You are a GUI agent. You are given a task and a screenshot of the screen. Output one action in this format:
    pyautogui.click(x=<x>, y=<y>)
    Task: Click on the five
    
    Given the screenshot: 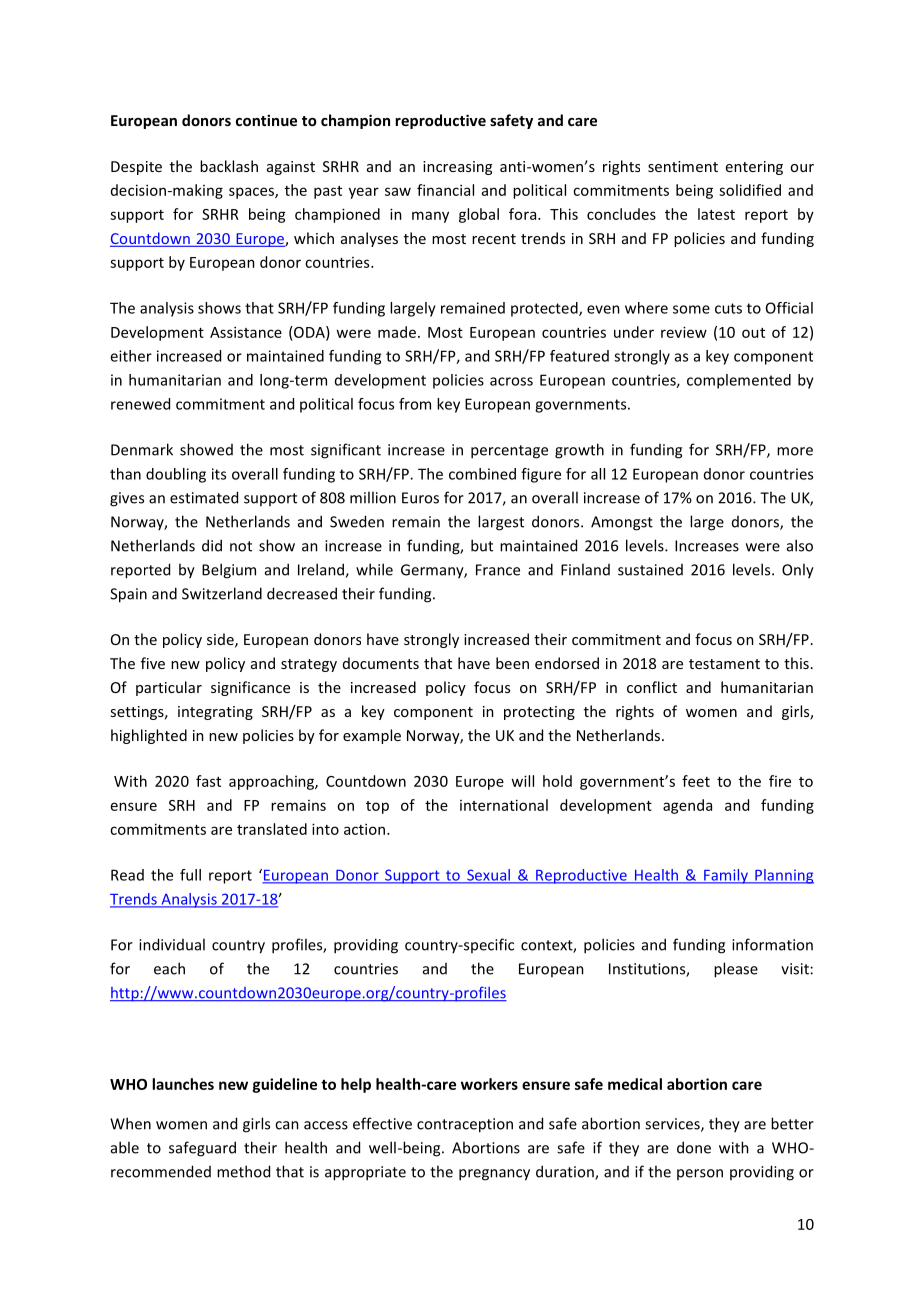 What is the action you would take?
    pyautogui.click(x=153, y=663)
